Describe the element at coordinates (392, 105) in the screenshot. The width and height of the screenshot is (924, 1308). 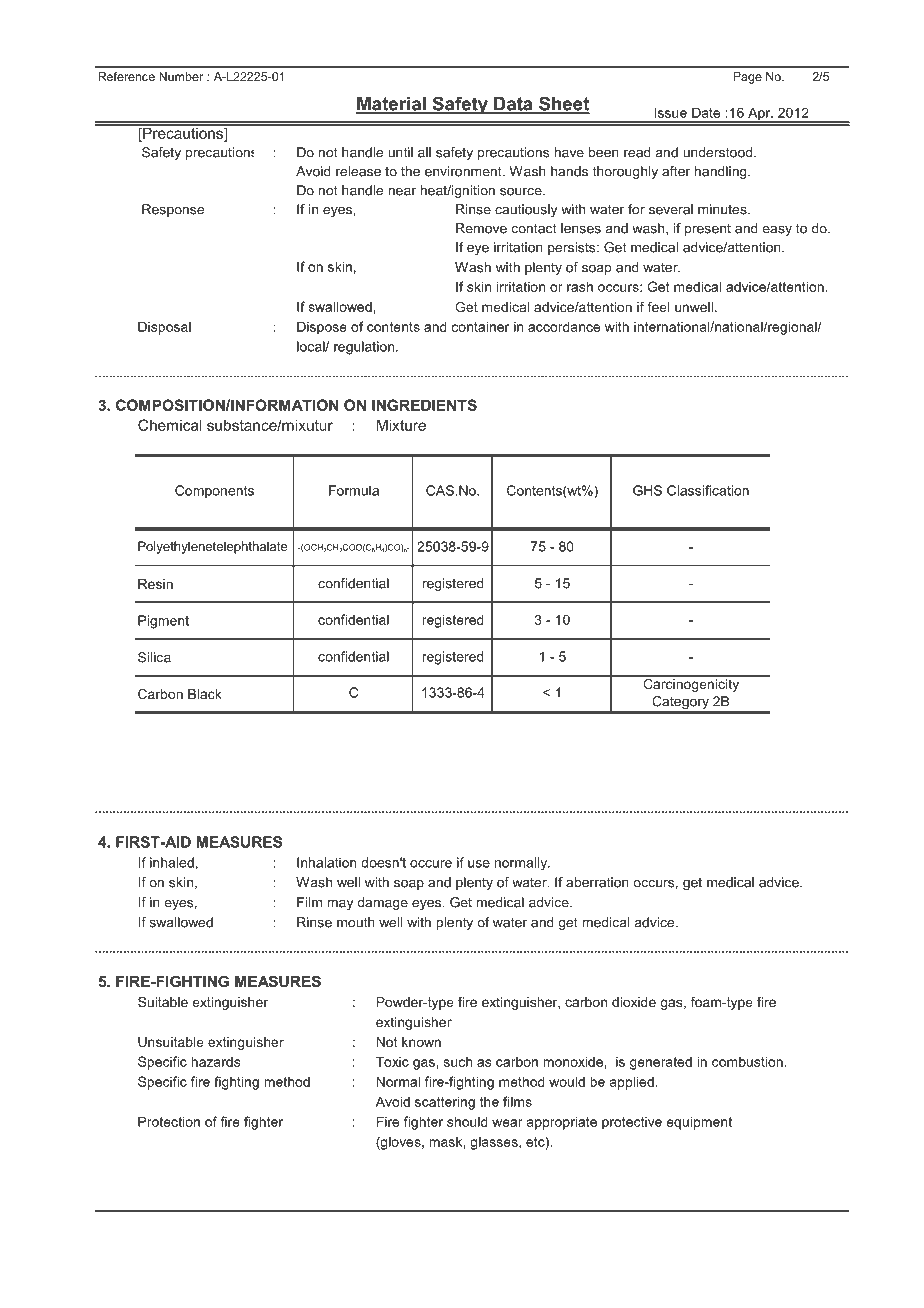
I see `Material` at that location.
